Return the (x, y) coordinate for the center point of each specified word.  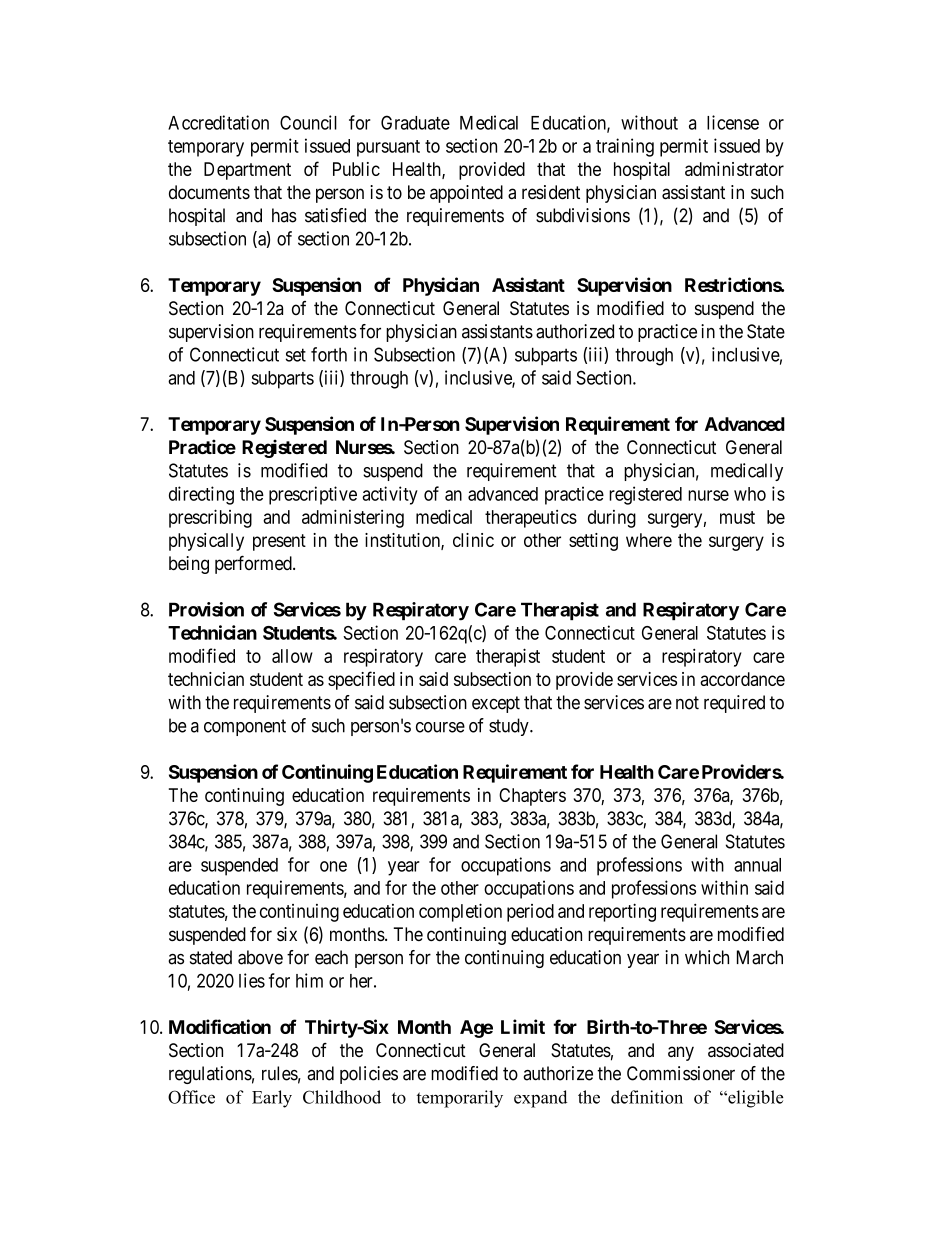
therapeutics (531, 519)
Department (247, 171)
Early (272, 1099)
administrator (734, 169)
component (245, 727)
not (687, 703)
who (750, 494)
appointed (466, 194)
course (440, 727)
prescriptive (313, 495)
